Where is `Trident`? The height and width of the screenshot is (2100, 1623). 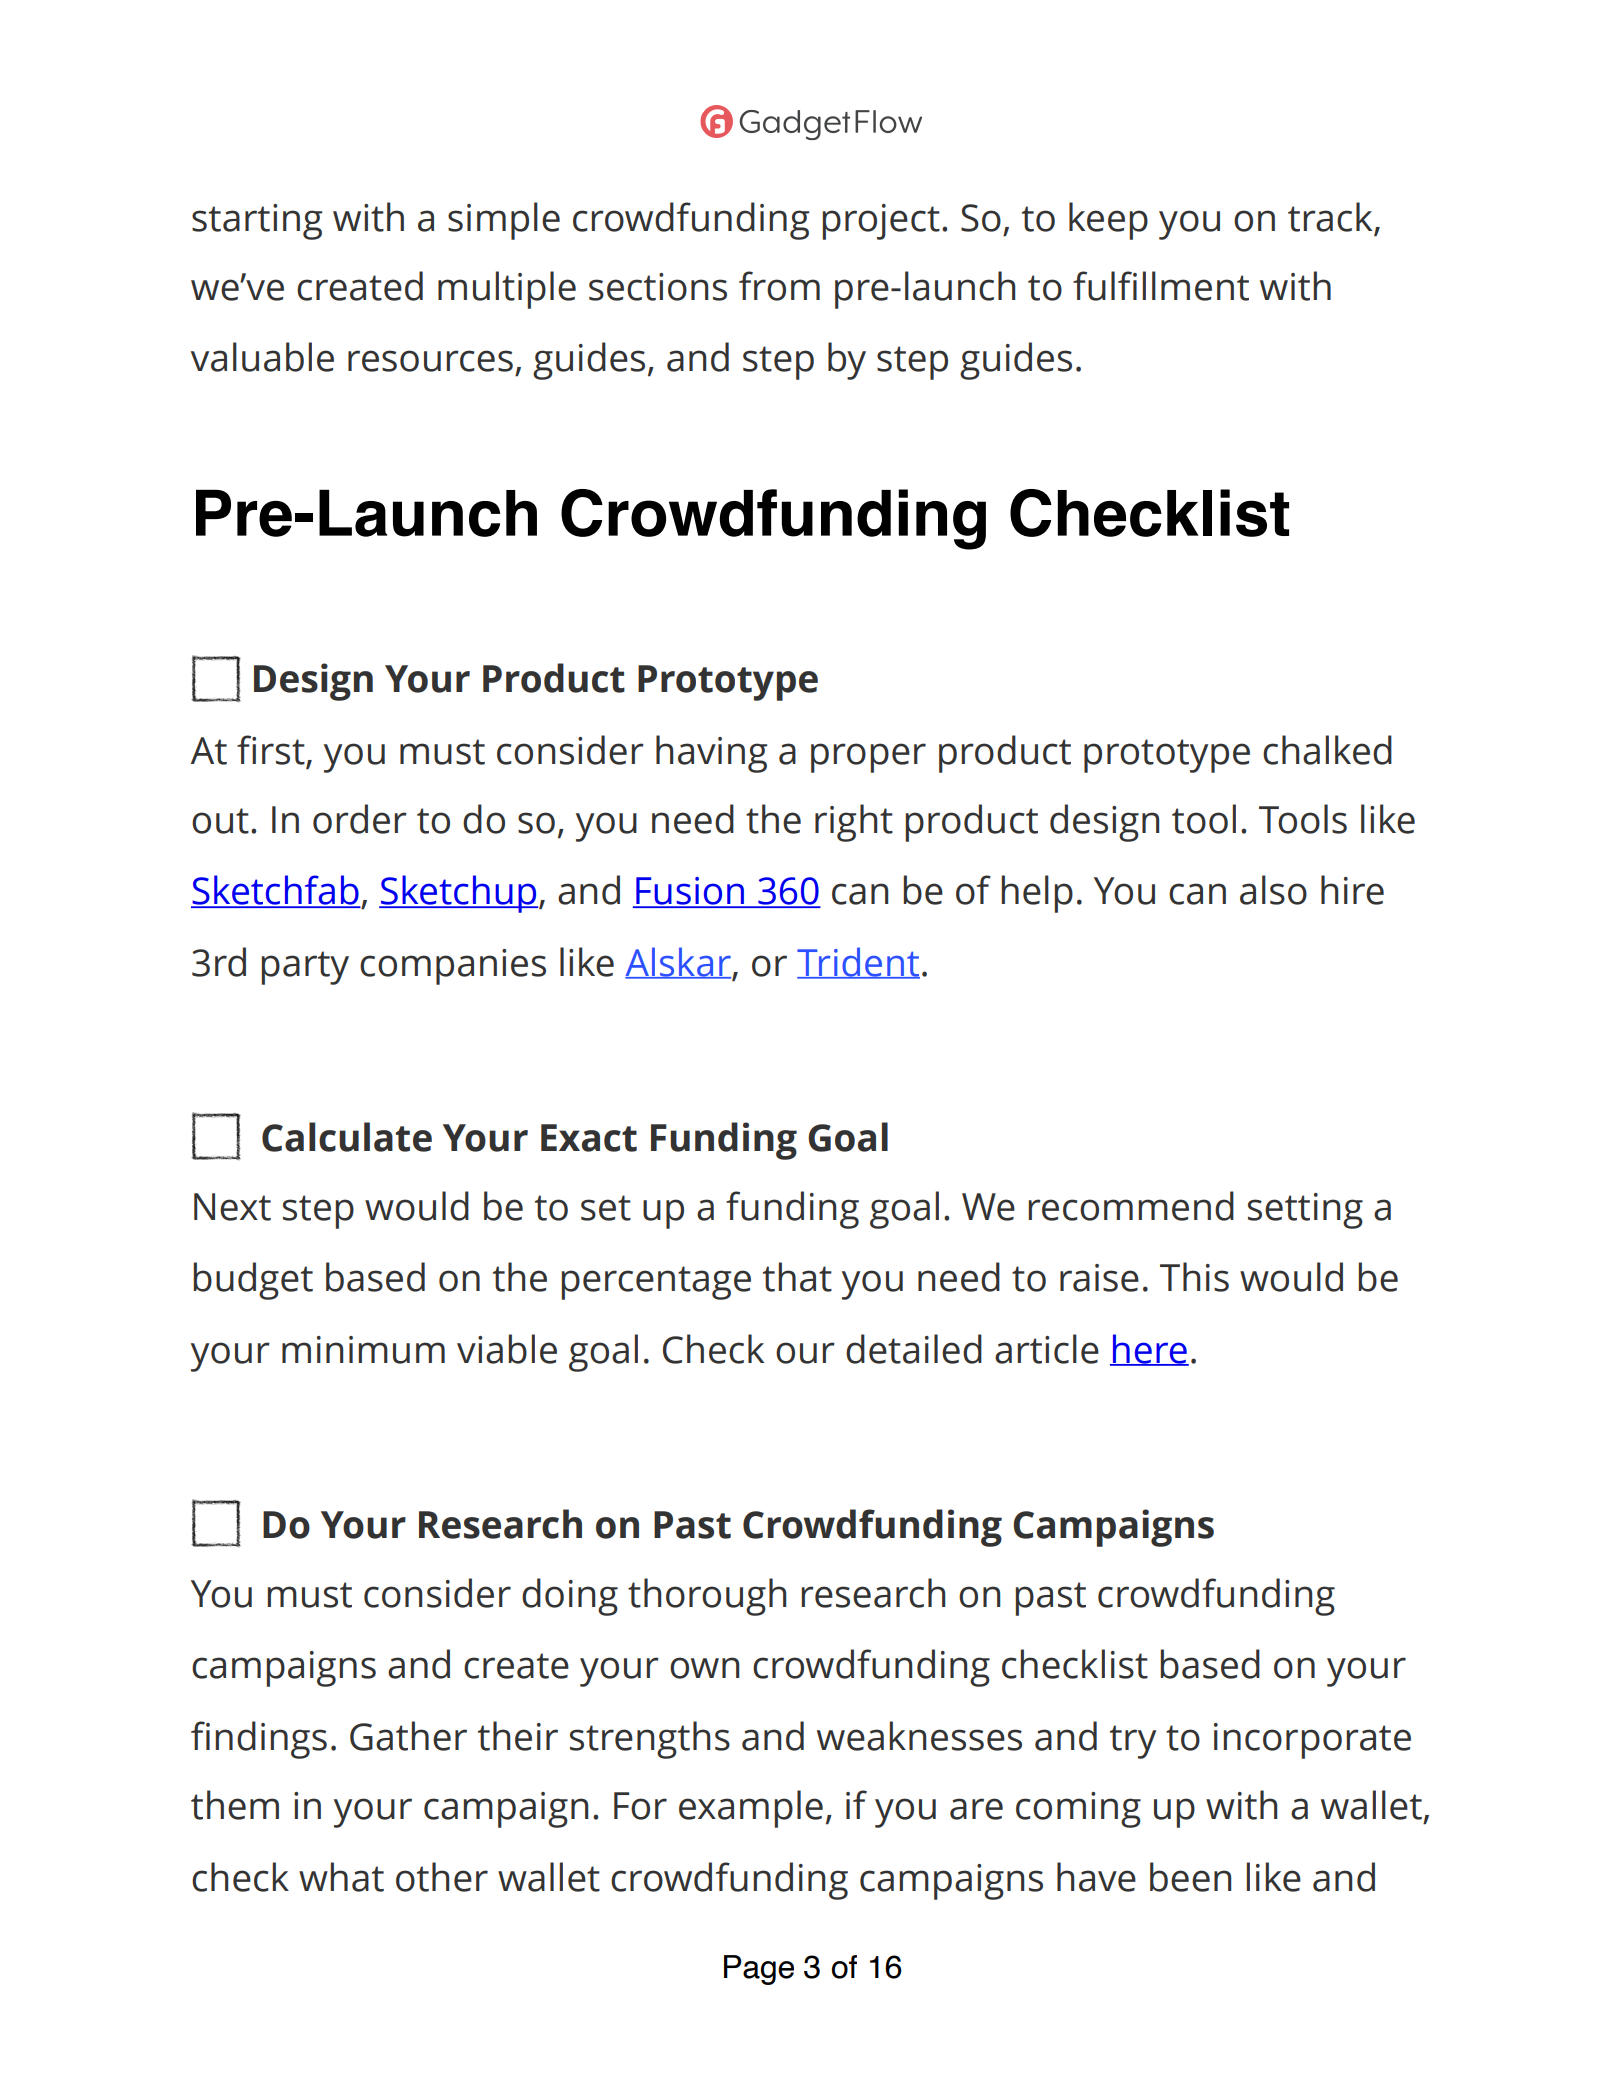
Trident is located at coordinates (858, 963).
